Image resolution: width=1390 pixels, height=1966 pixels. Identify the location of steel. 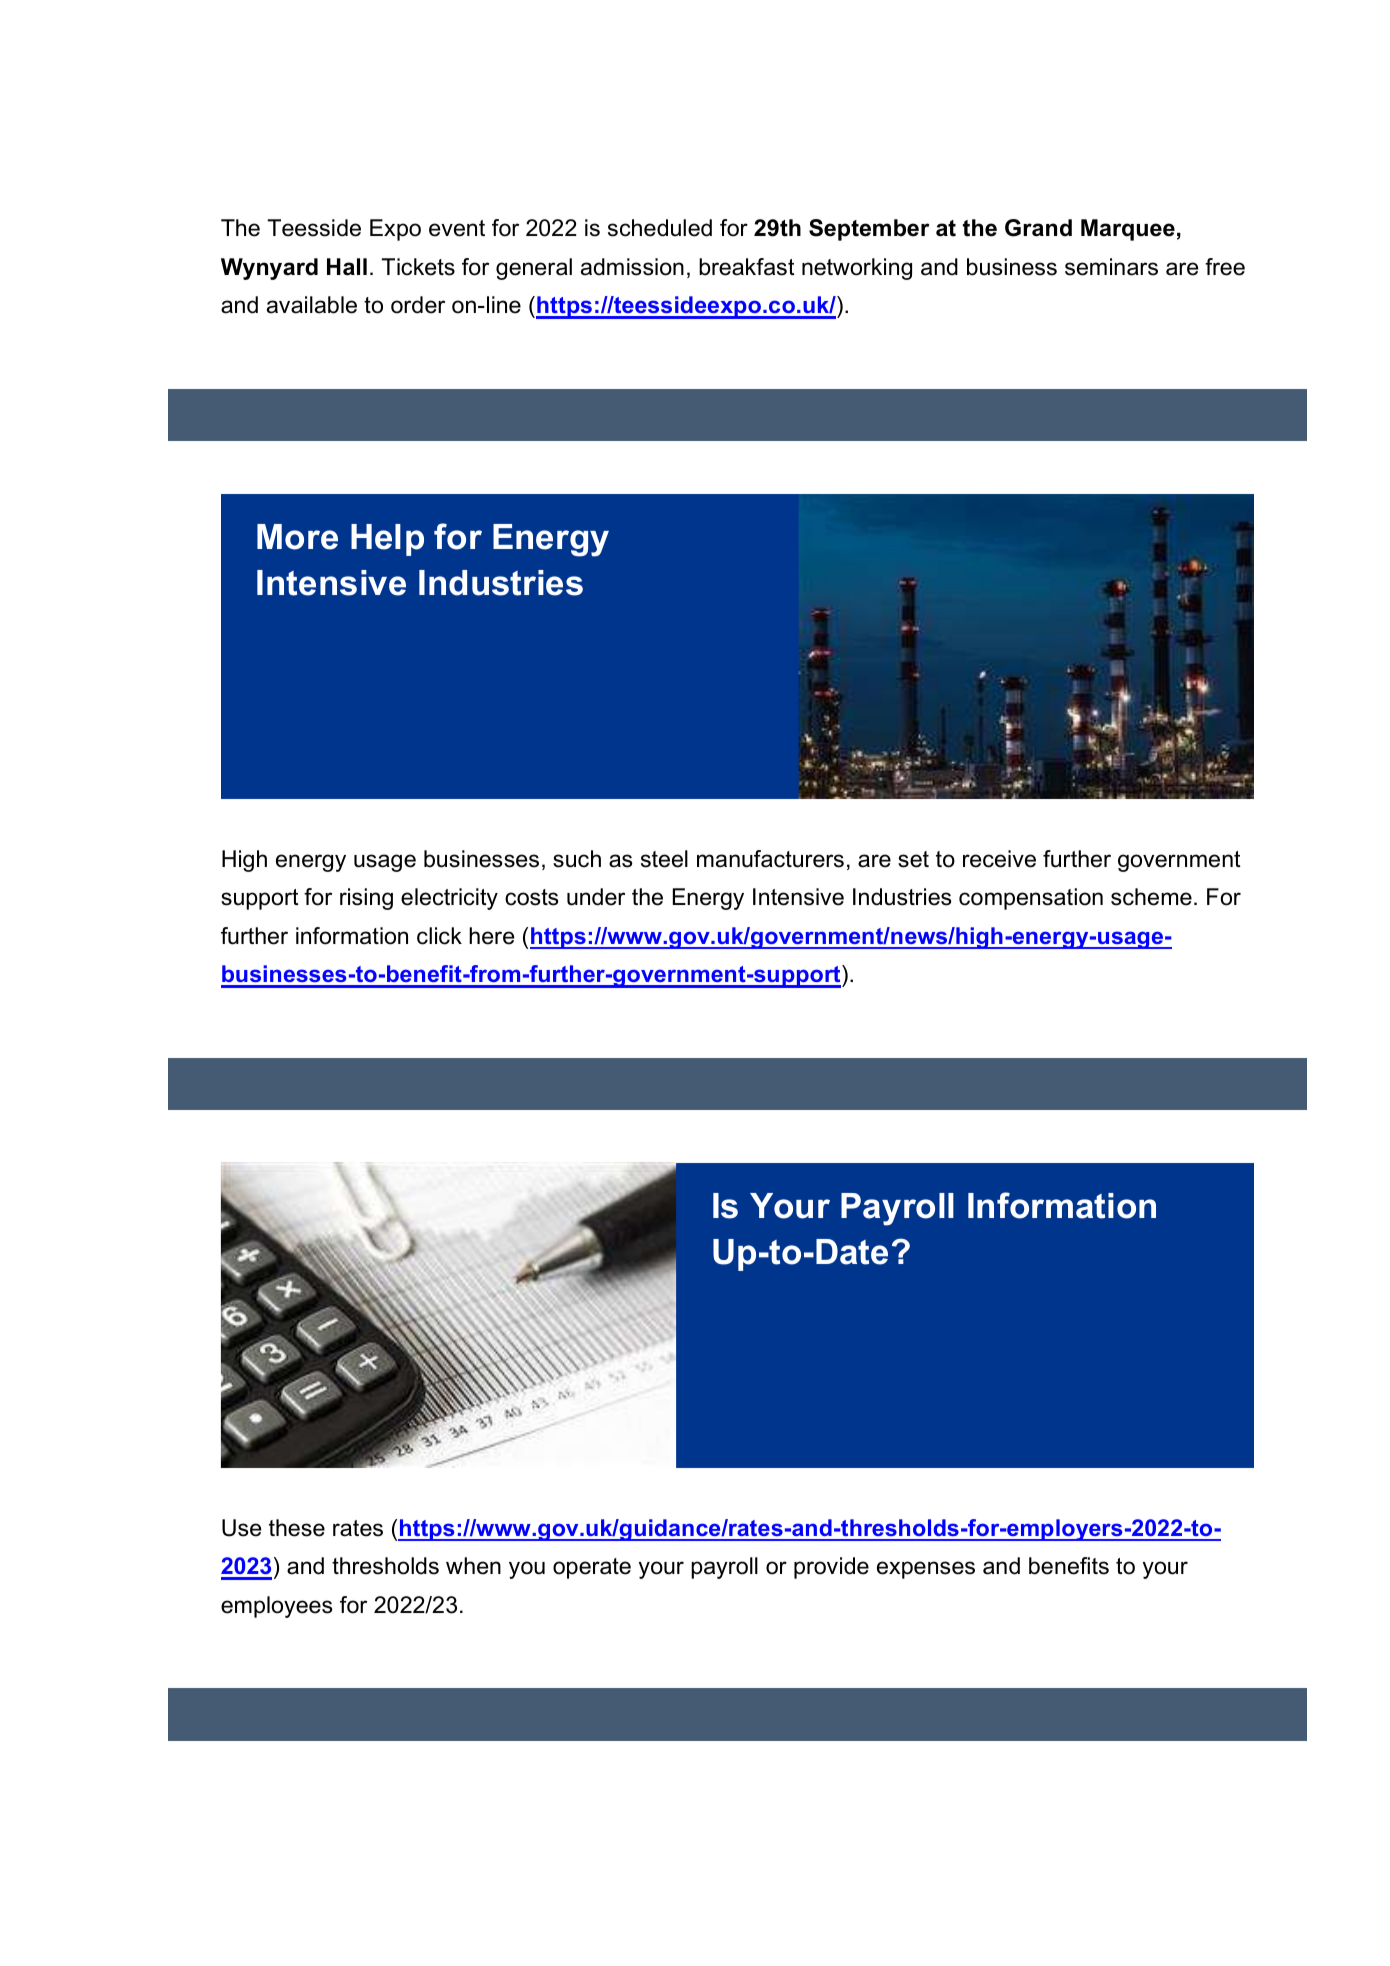
(664, 859).
